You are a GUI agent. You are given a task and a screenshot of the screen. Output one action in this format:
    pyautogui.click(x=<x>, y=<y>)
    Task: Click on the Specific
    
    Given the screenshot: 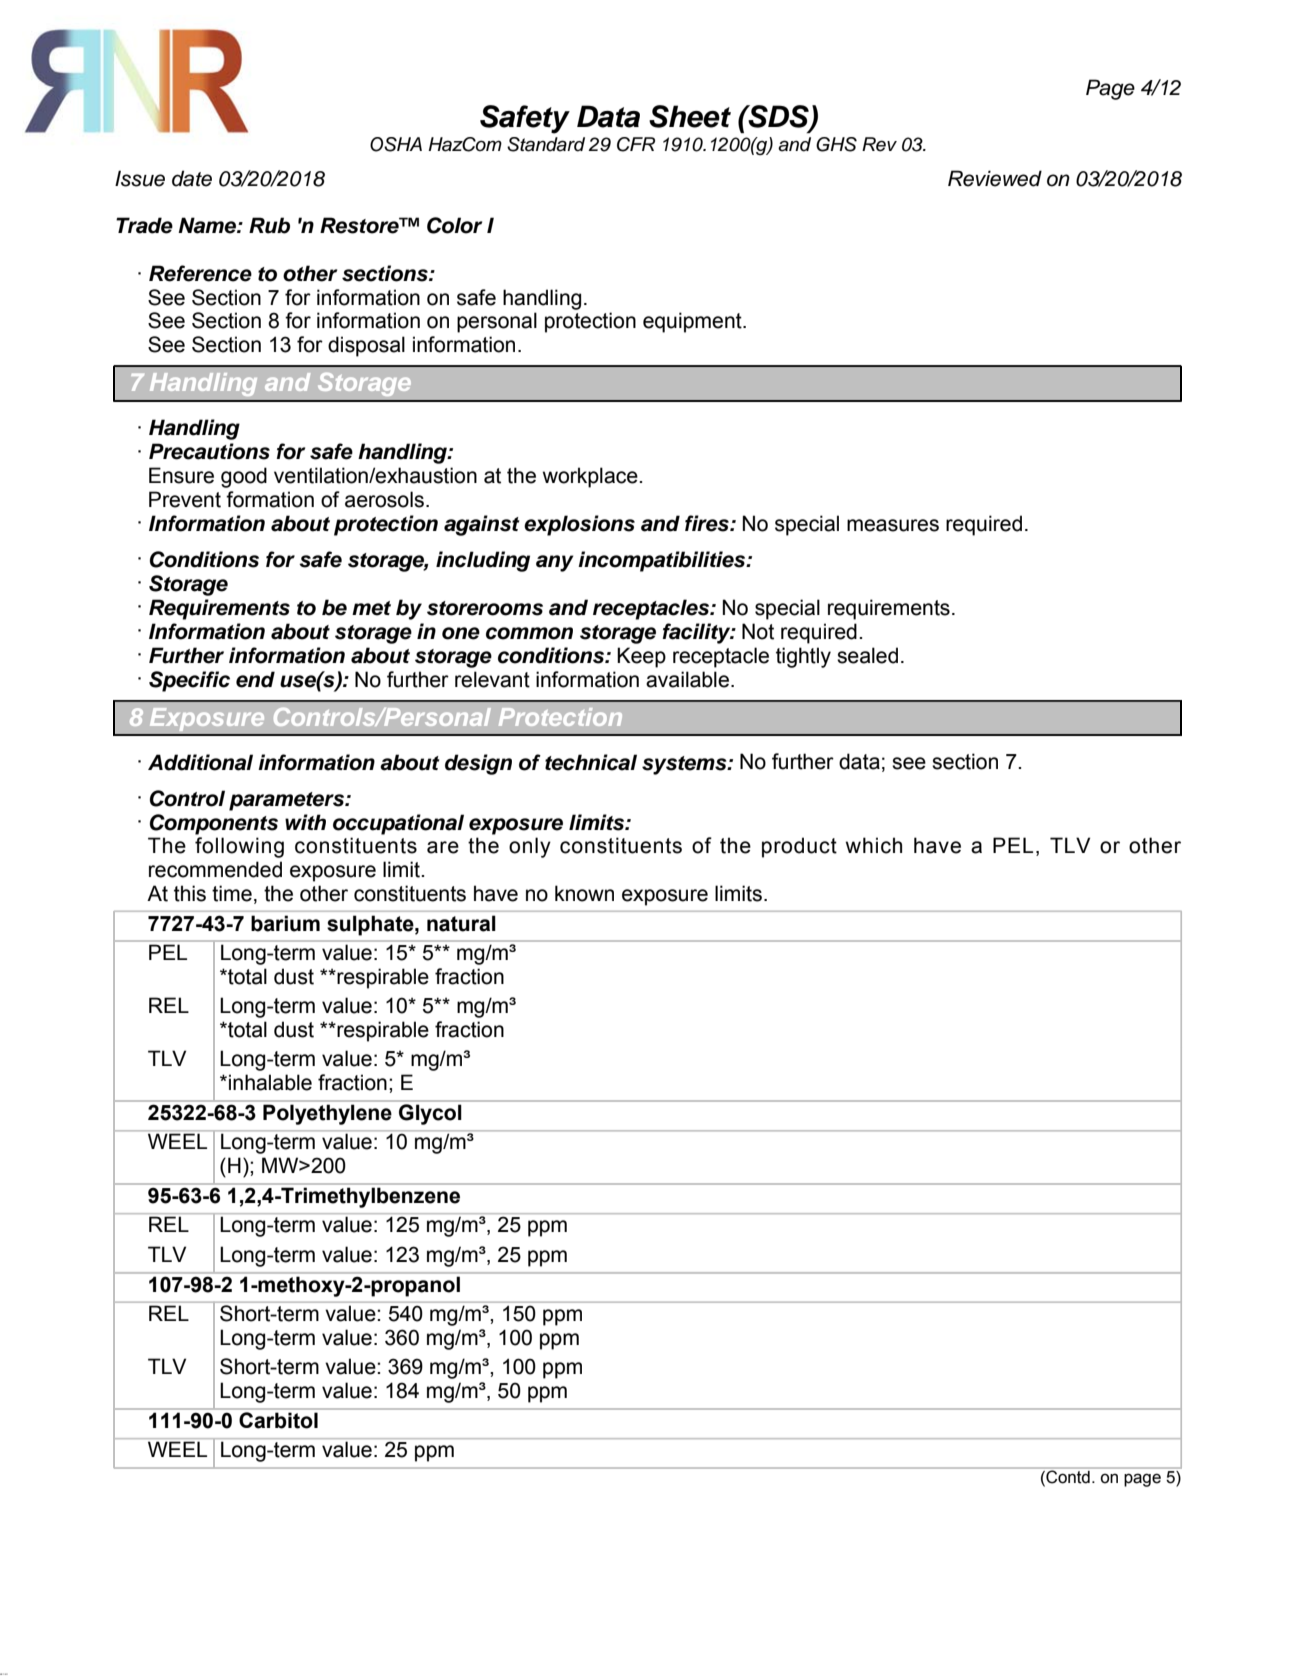 What is the action you would take?
    pyautogui.click(x=189, y=681)
